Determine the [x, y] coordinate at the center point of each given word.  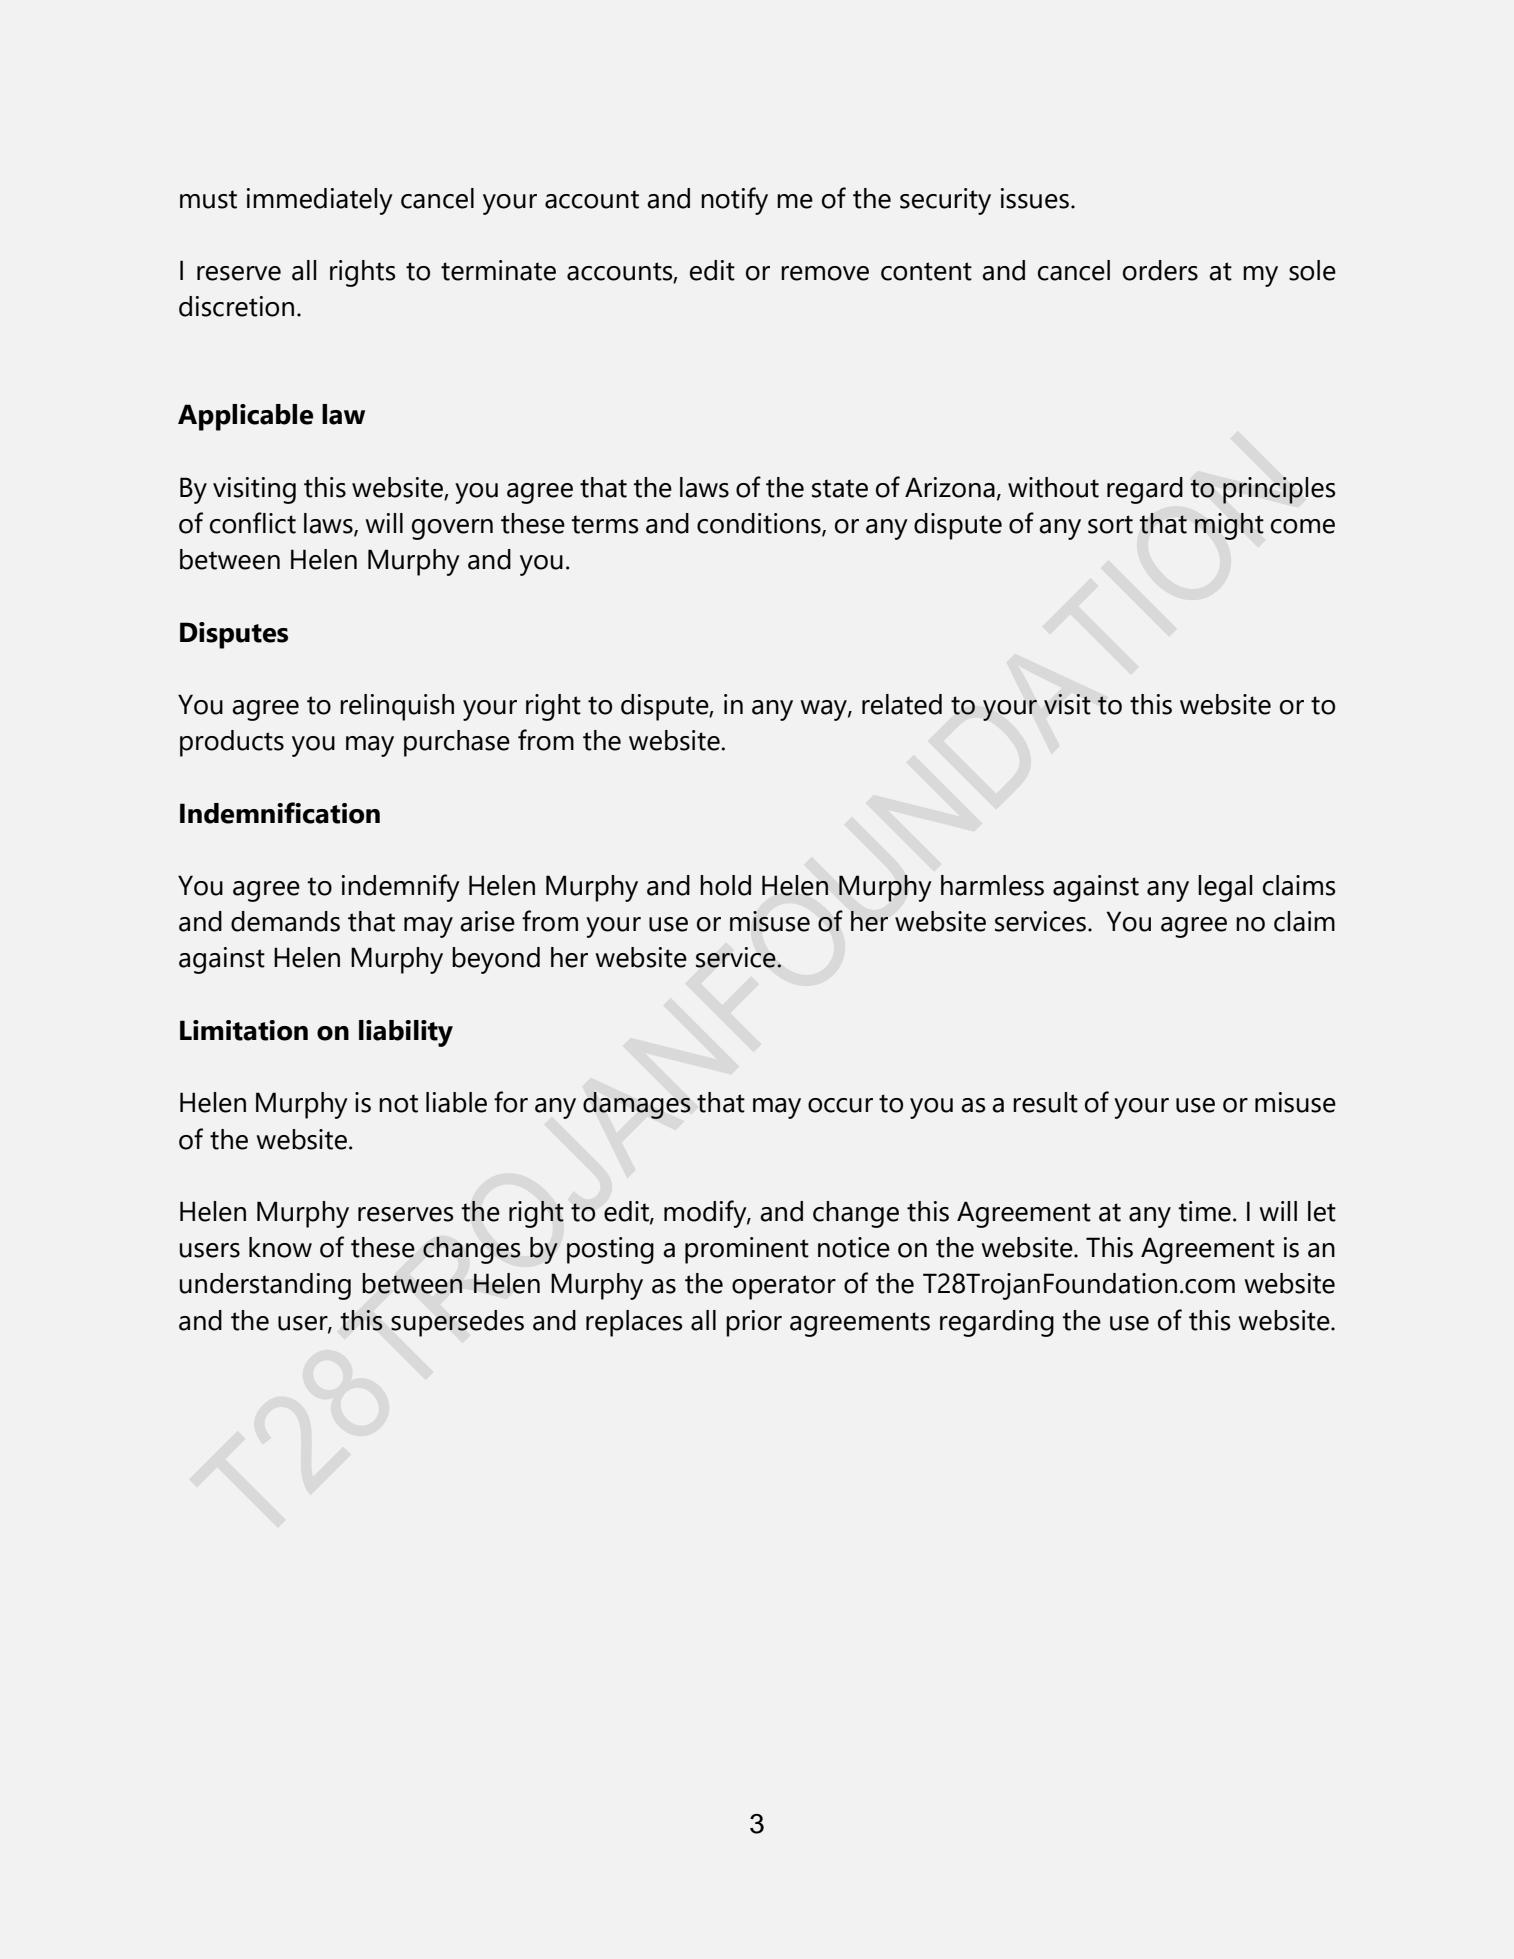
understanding [265, 1286]
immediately [320, 201]
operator [784, 1287]
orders [1160, 270]
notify [734, 201]
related [902, 704]
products [232, 743]
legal [1225, 888]
